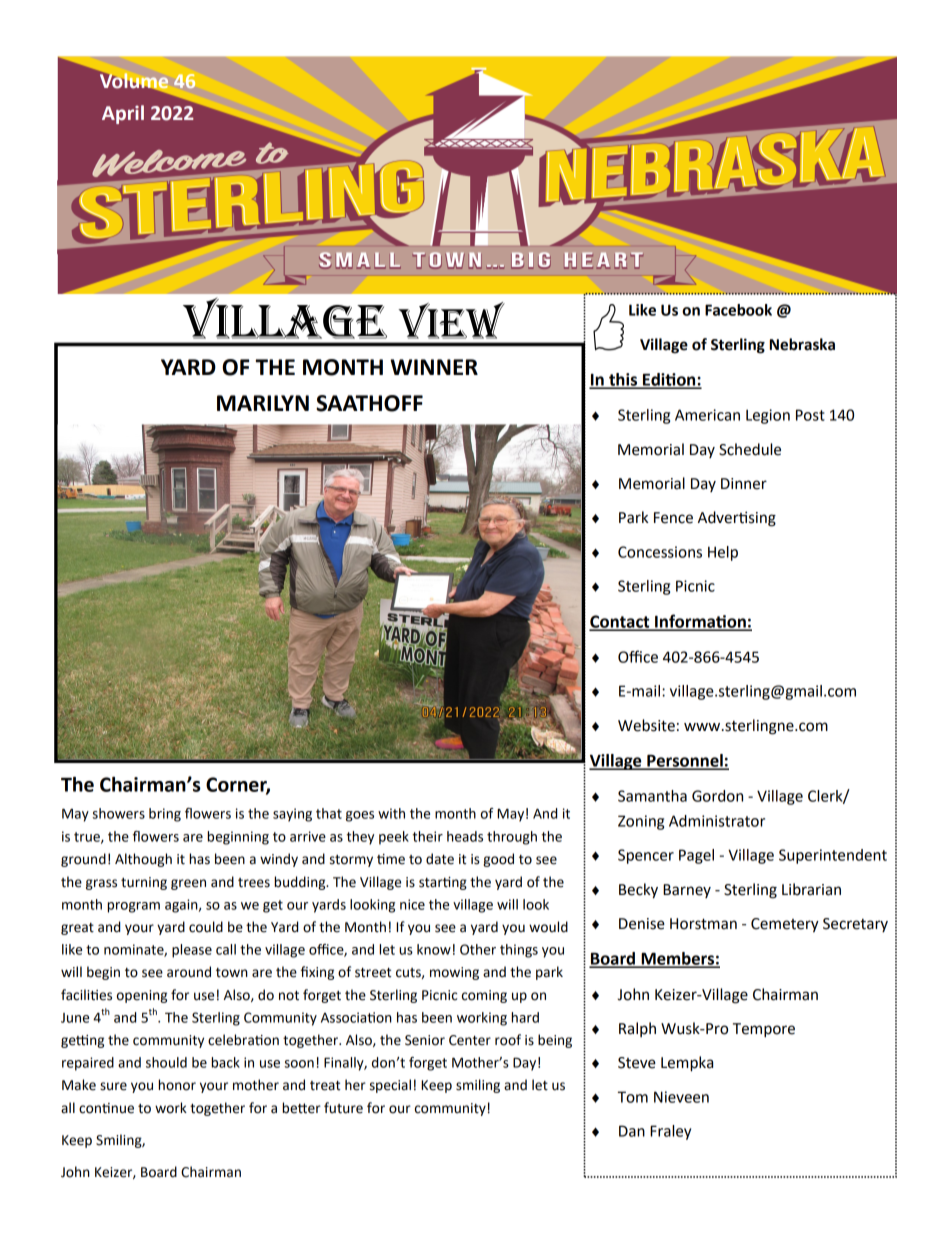 The width and height of the page is (952, 1233). Describe the element at coordinates (123, 114) in the page. I see `April` at that location.
